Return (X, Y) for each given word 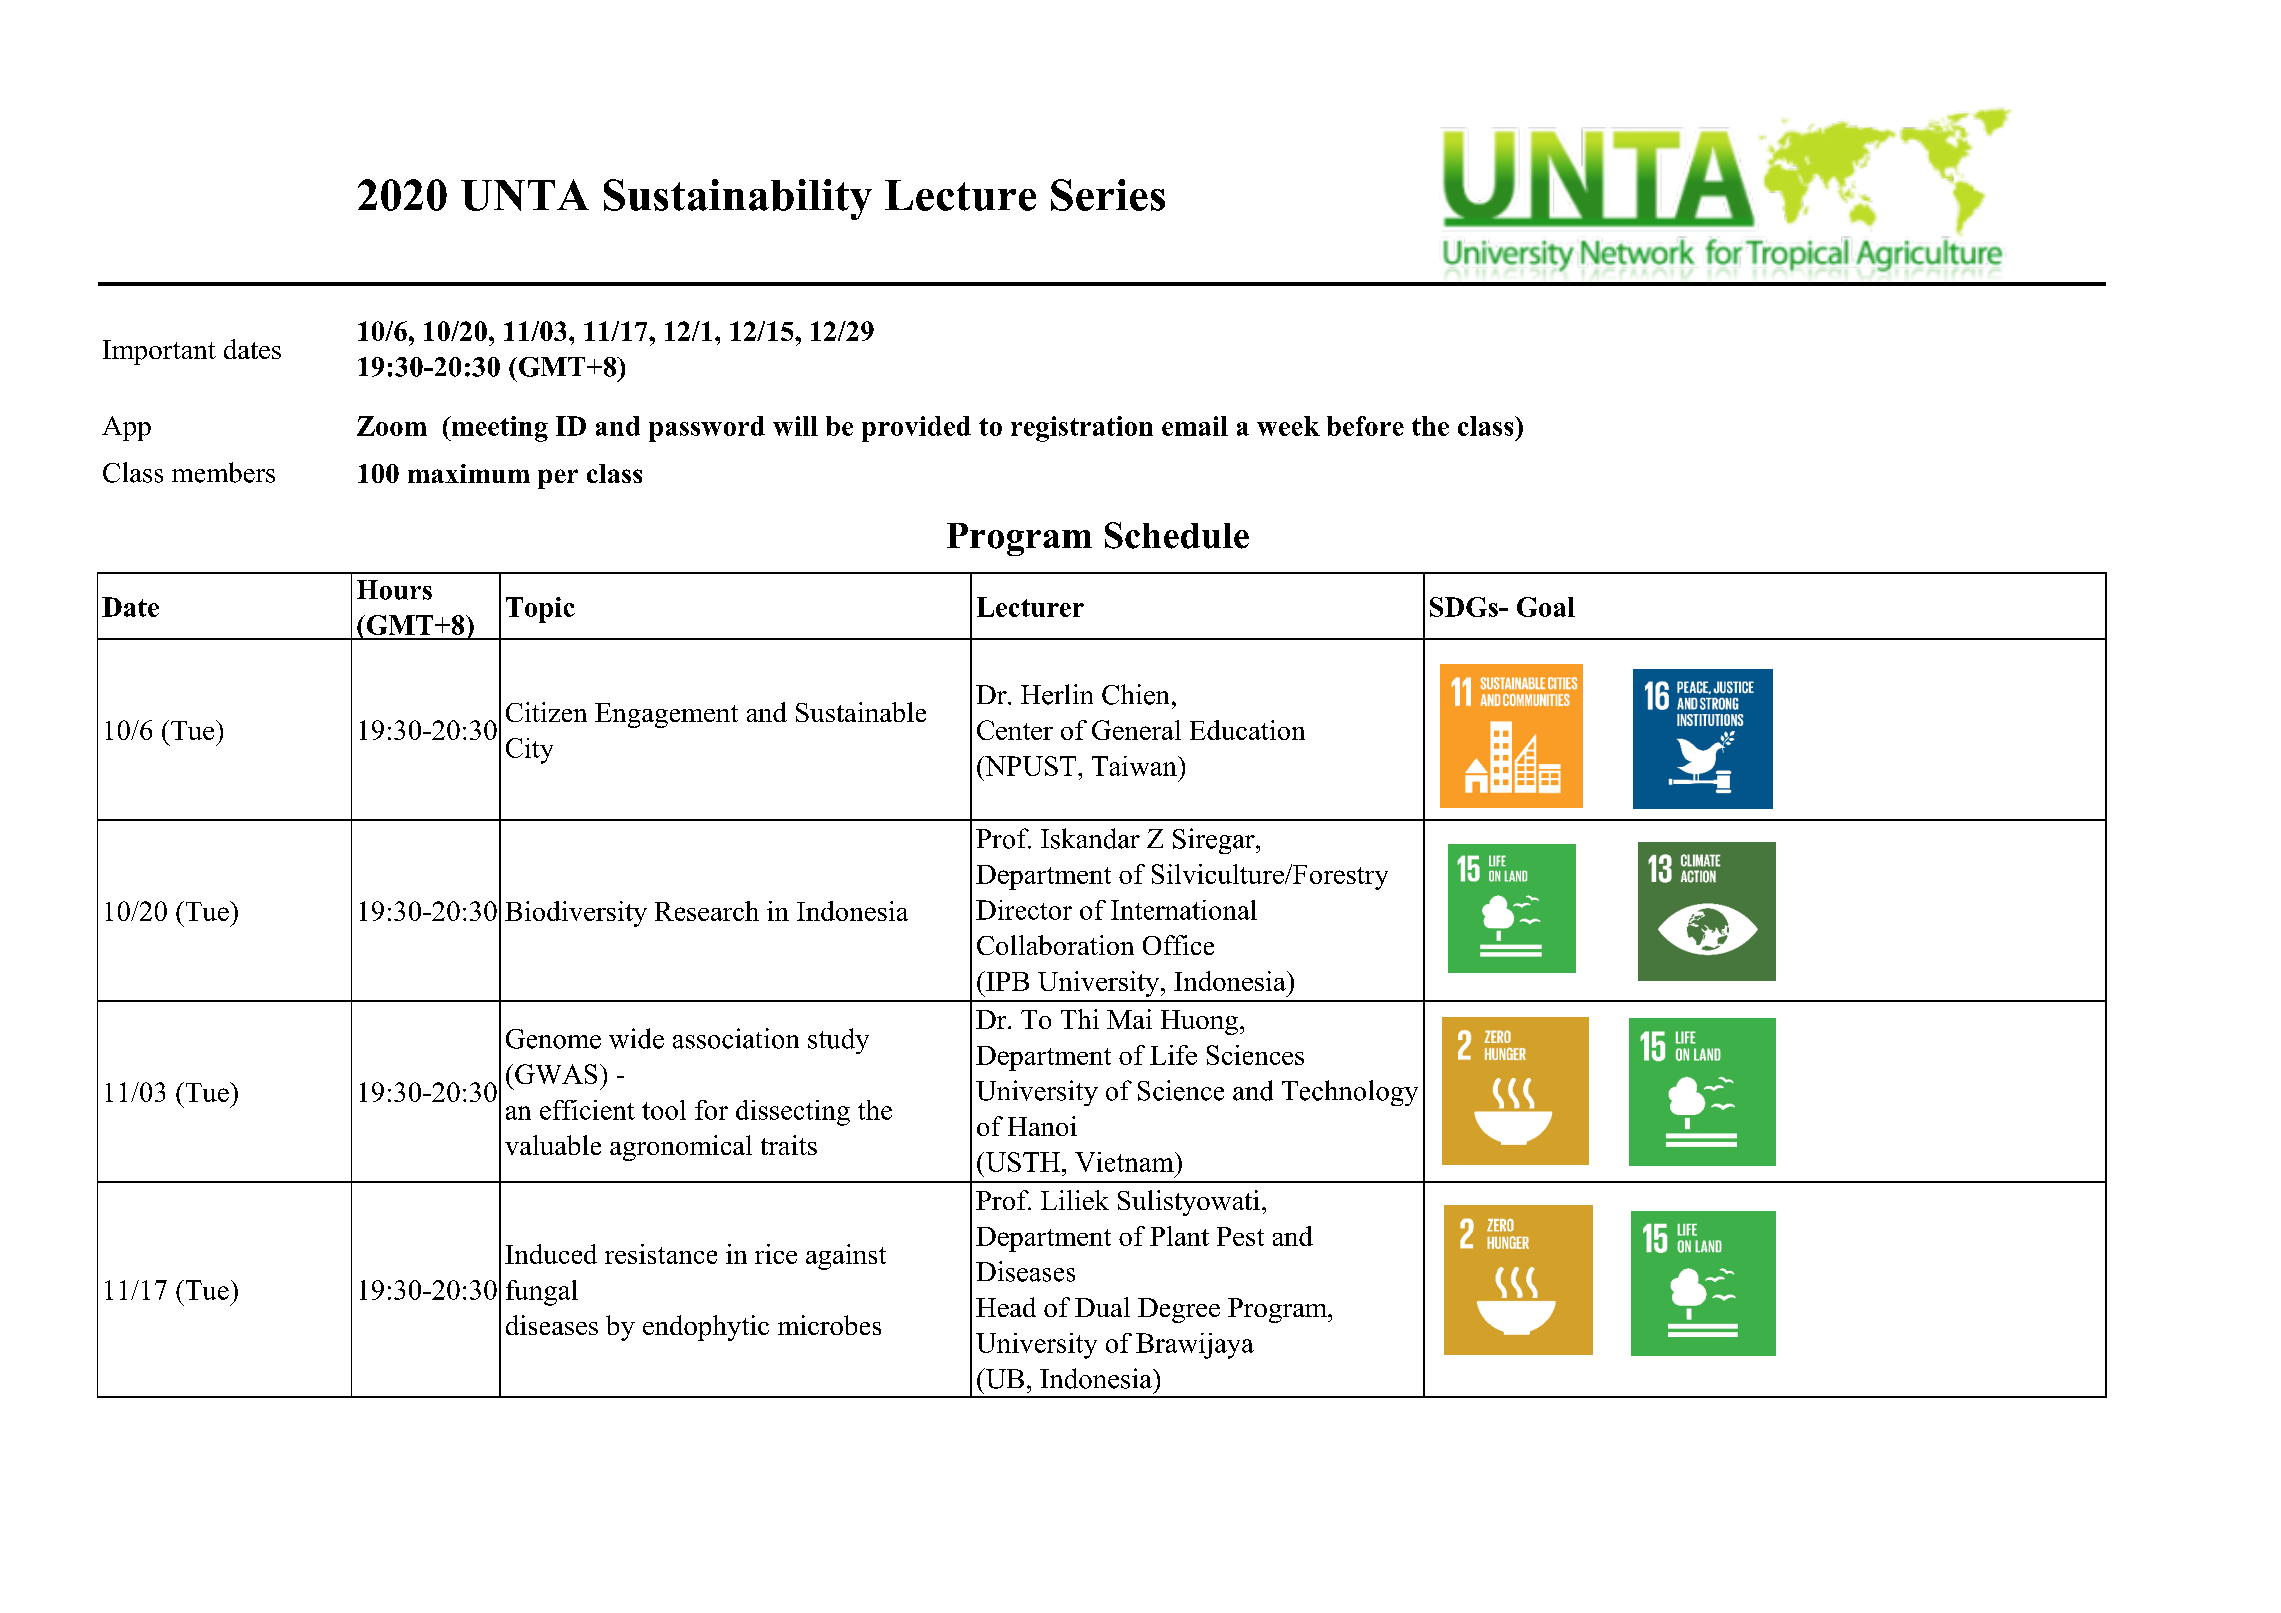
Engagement (666, 715)
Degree (1179, 1310)
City (529, 751)
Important (159, 352)
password (707, 429)
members (223, 472)
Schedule (1177, 535)
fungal (542, 1293)
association (736, 1038)
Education (1247, 730)
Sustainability (738, 199)
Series (1108, 195)
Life (1173, 1055)
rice (776, 1254)
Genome (553, 1039)
